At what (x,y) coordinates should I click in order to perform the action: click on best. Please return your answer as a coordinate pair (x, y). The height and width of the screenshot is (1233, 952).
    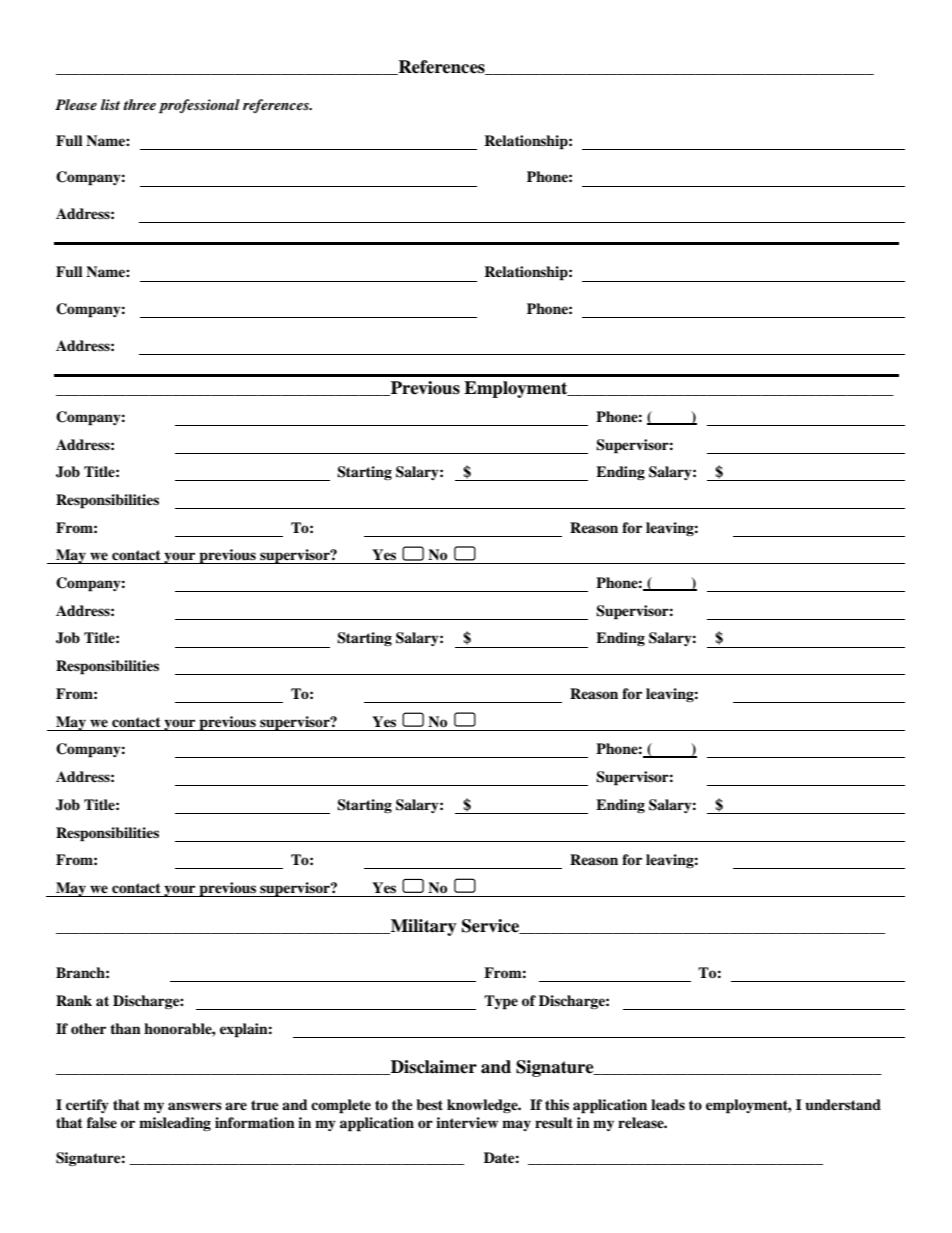
    Looking at the image, I should click on (429, 1104).
